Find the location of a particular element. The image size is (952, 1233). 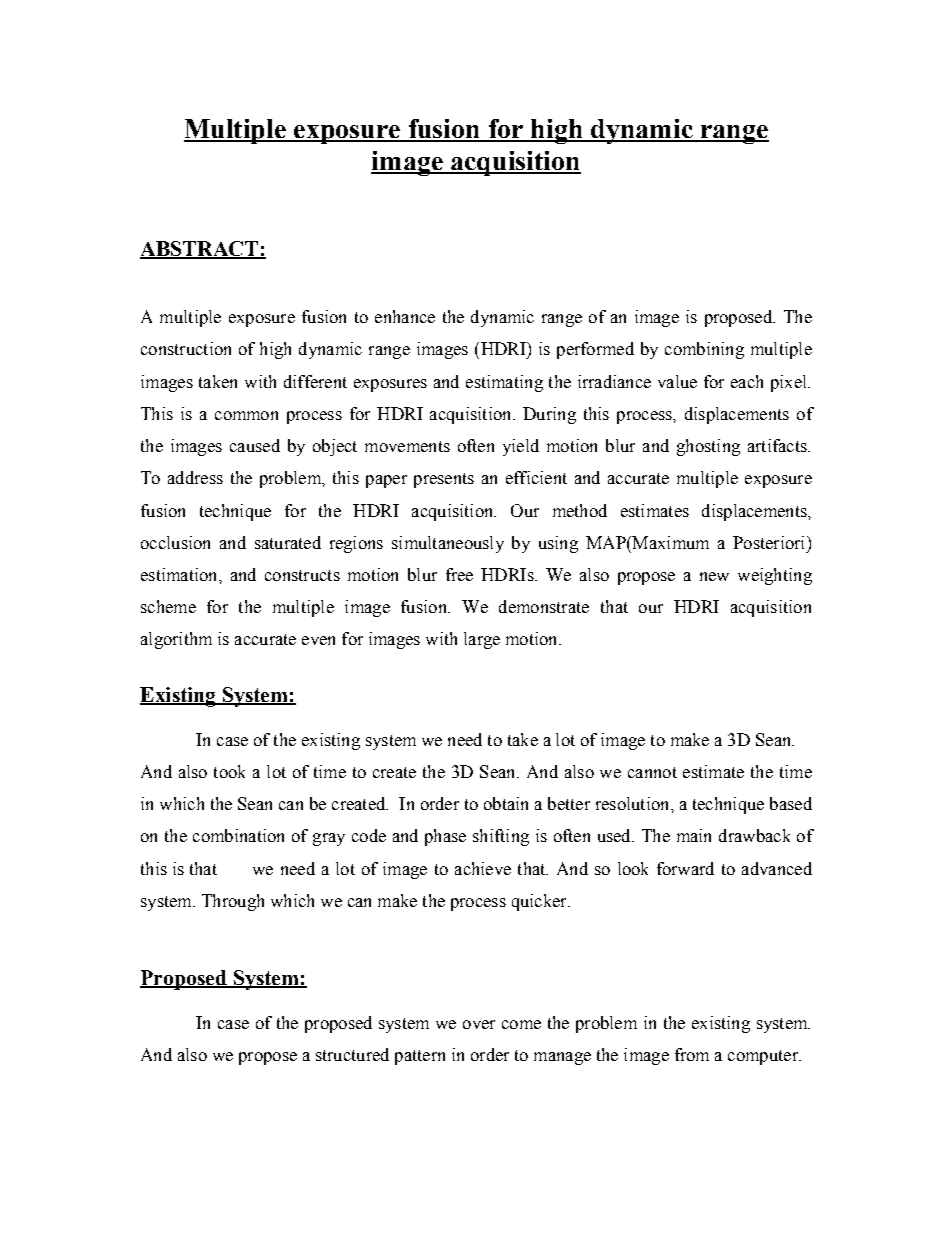

new is located at coordinates (714, 576).
